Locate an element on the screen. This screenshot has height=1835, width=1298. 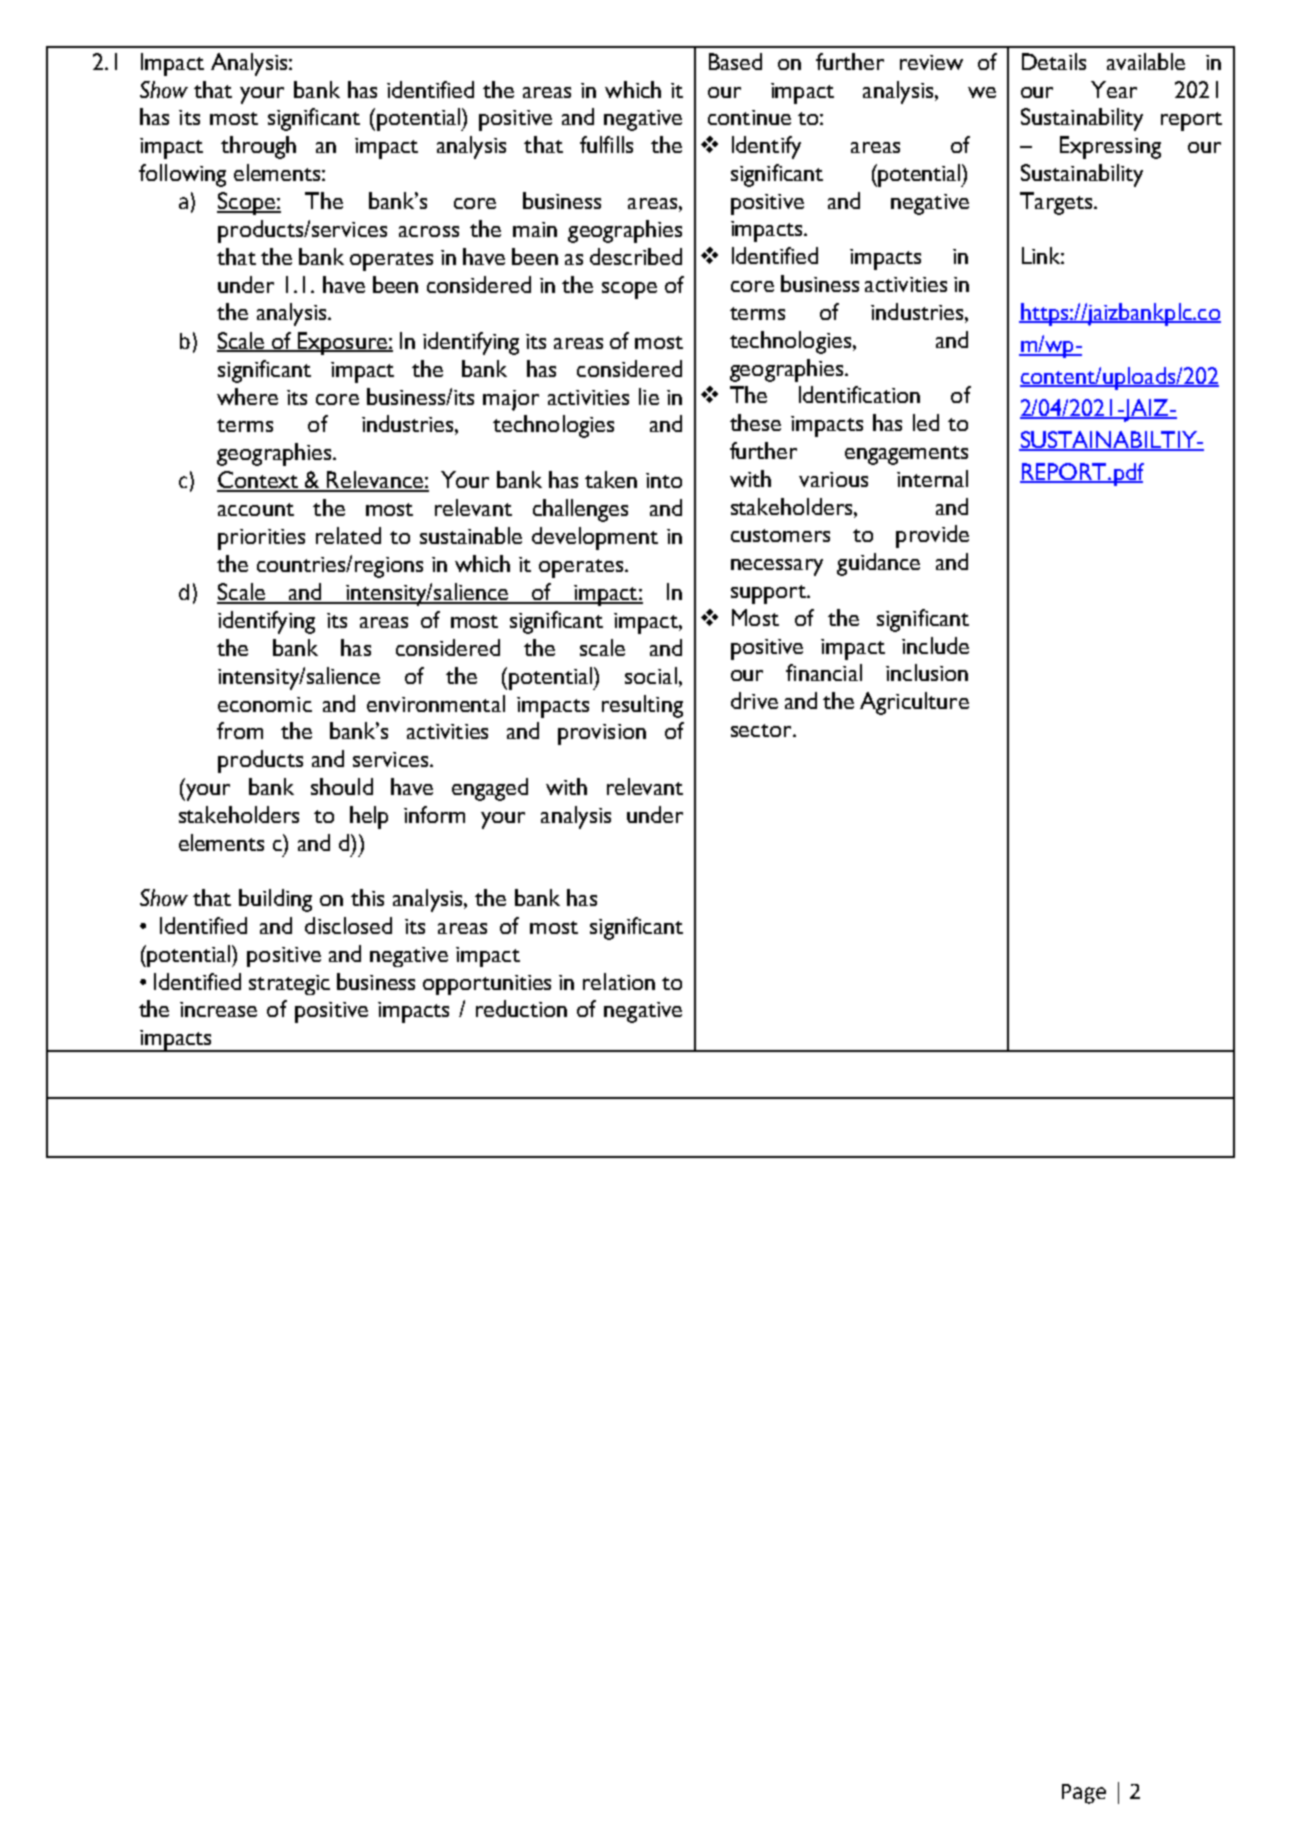
fulfills is located at coordinates (606, 144).
